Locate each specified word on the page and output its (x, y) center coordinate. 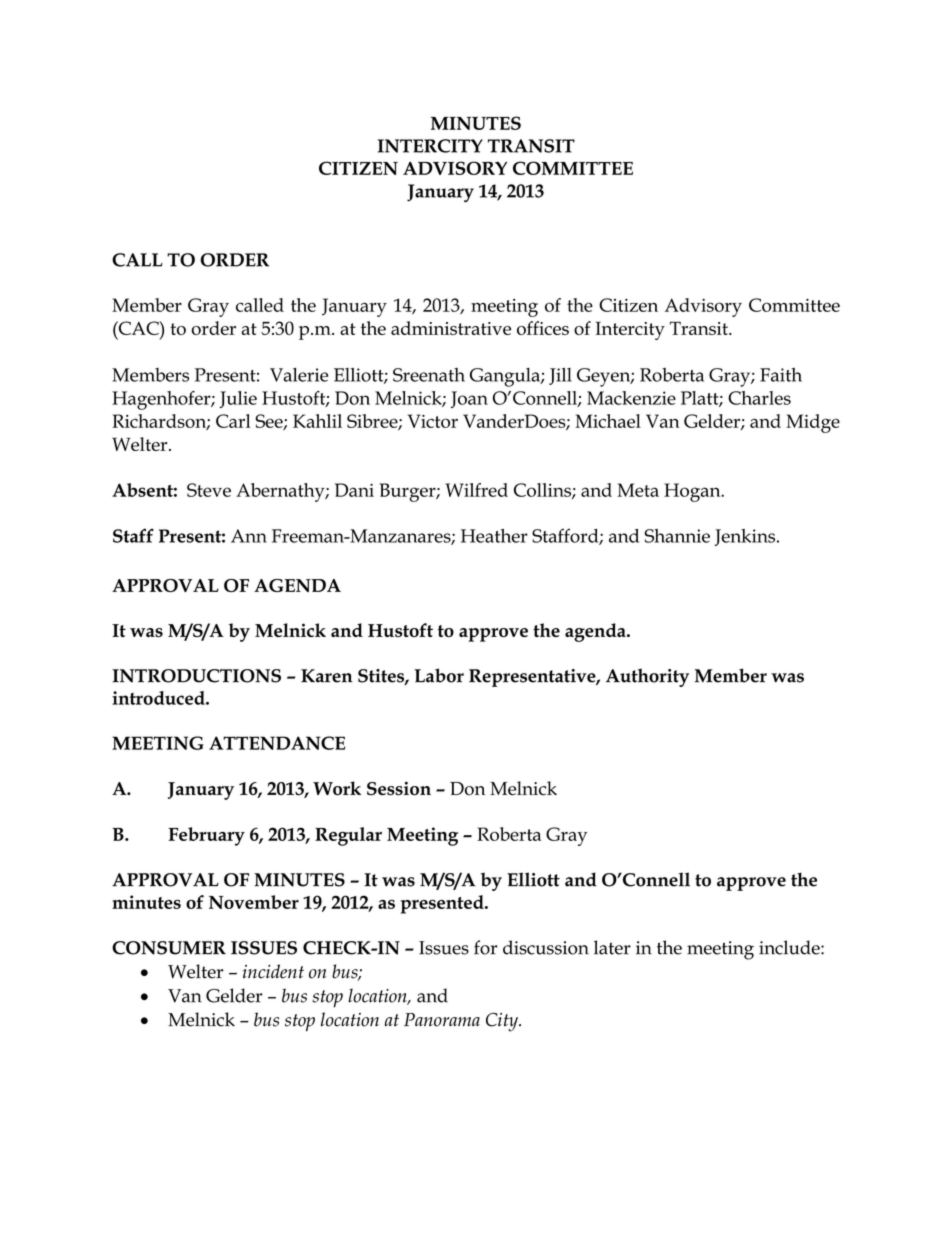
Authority (647, 677)
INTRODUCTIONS (196, 676)
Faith (781, 375)
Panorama (442, 1020)
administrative (451, 328)
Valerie (299, 375)
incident (273, 971)
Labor (439, 675)
